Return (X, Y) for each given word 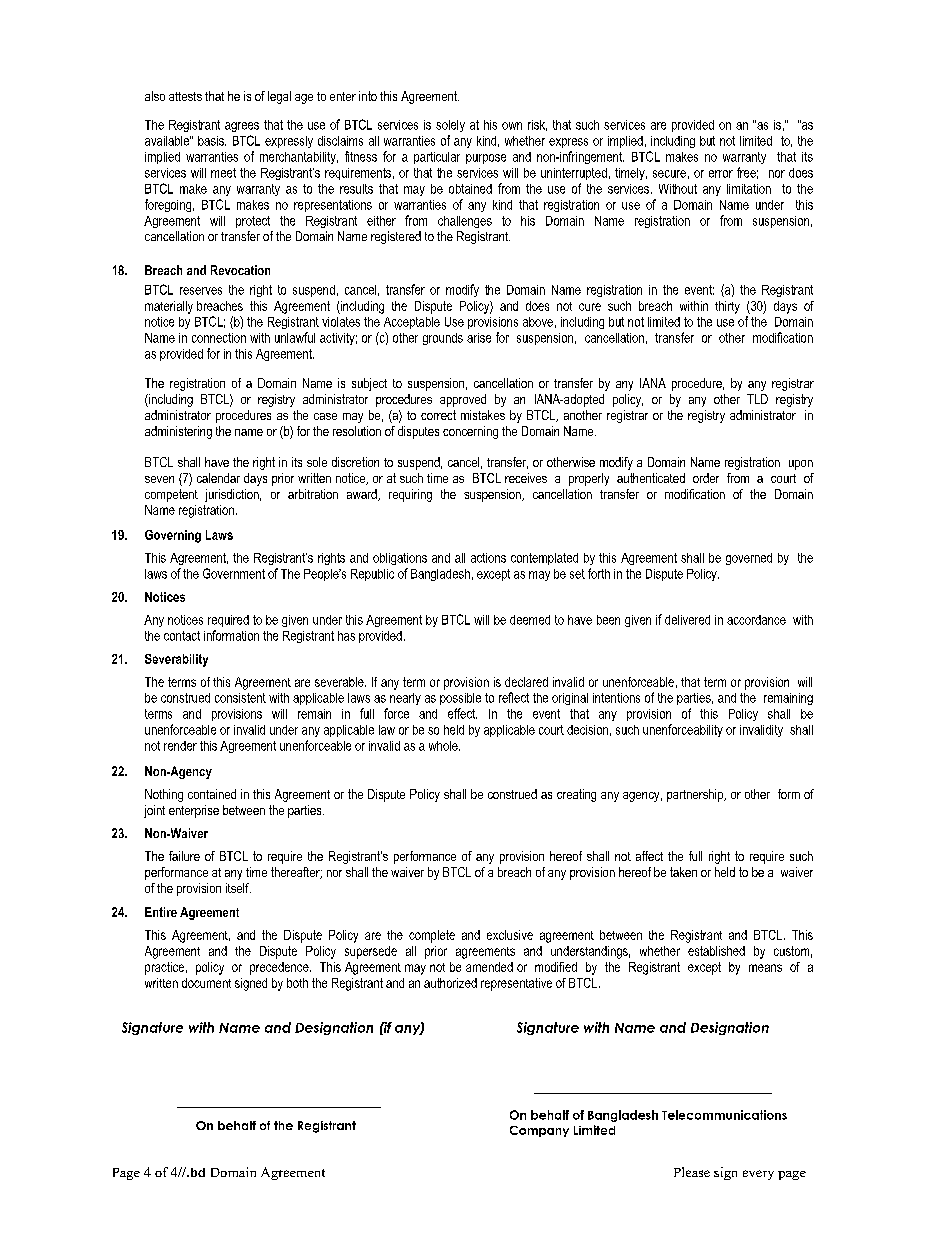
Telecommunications (724, 1115)
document (206, 983)
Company (539, 1131)
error (721, 174)
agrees (242, 127)
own (512, 126)
